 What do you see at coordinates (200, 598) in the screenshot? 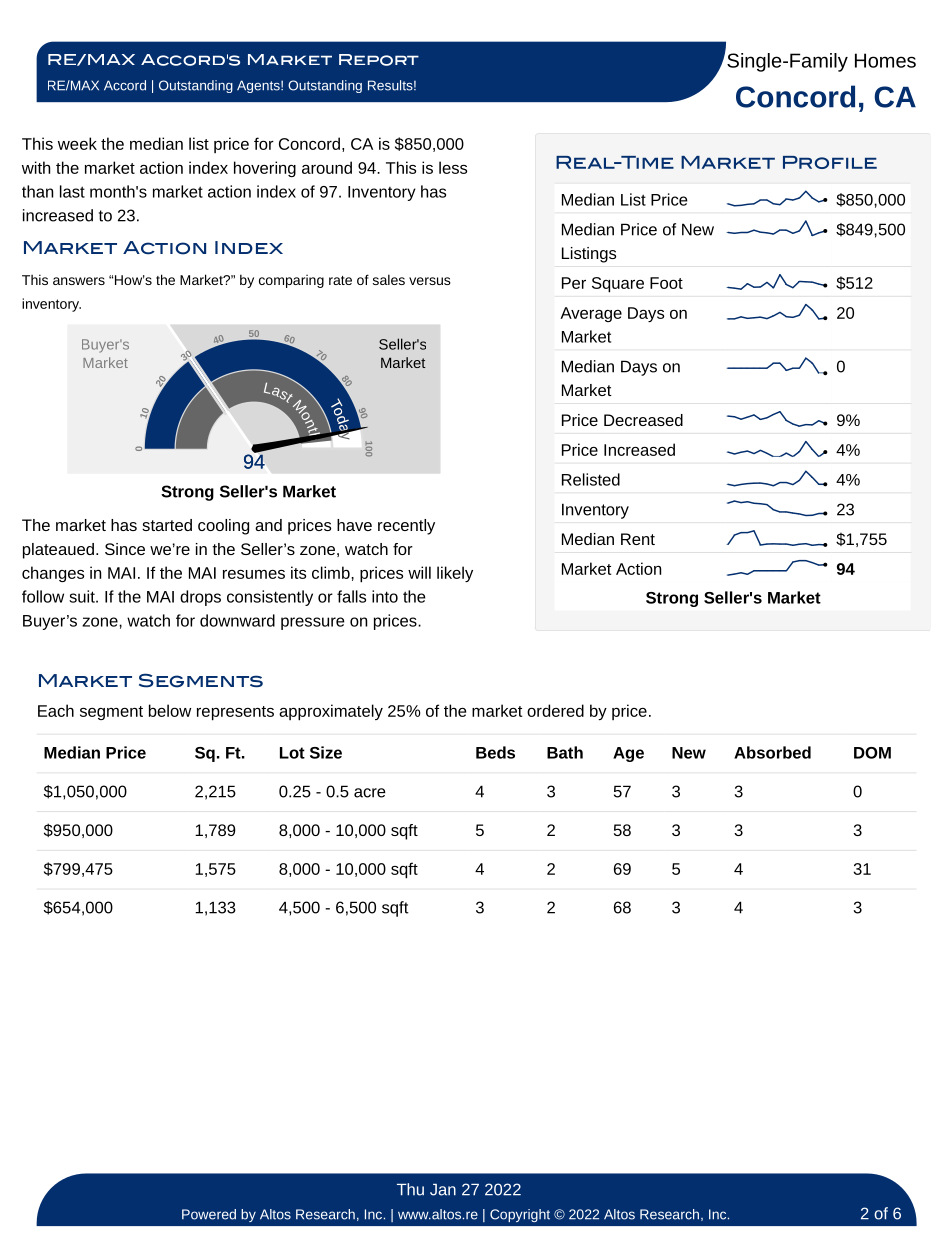
I see `drops` at bounding box center [200, 598].
